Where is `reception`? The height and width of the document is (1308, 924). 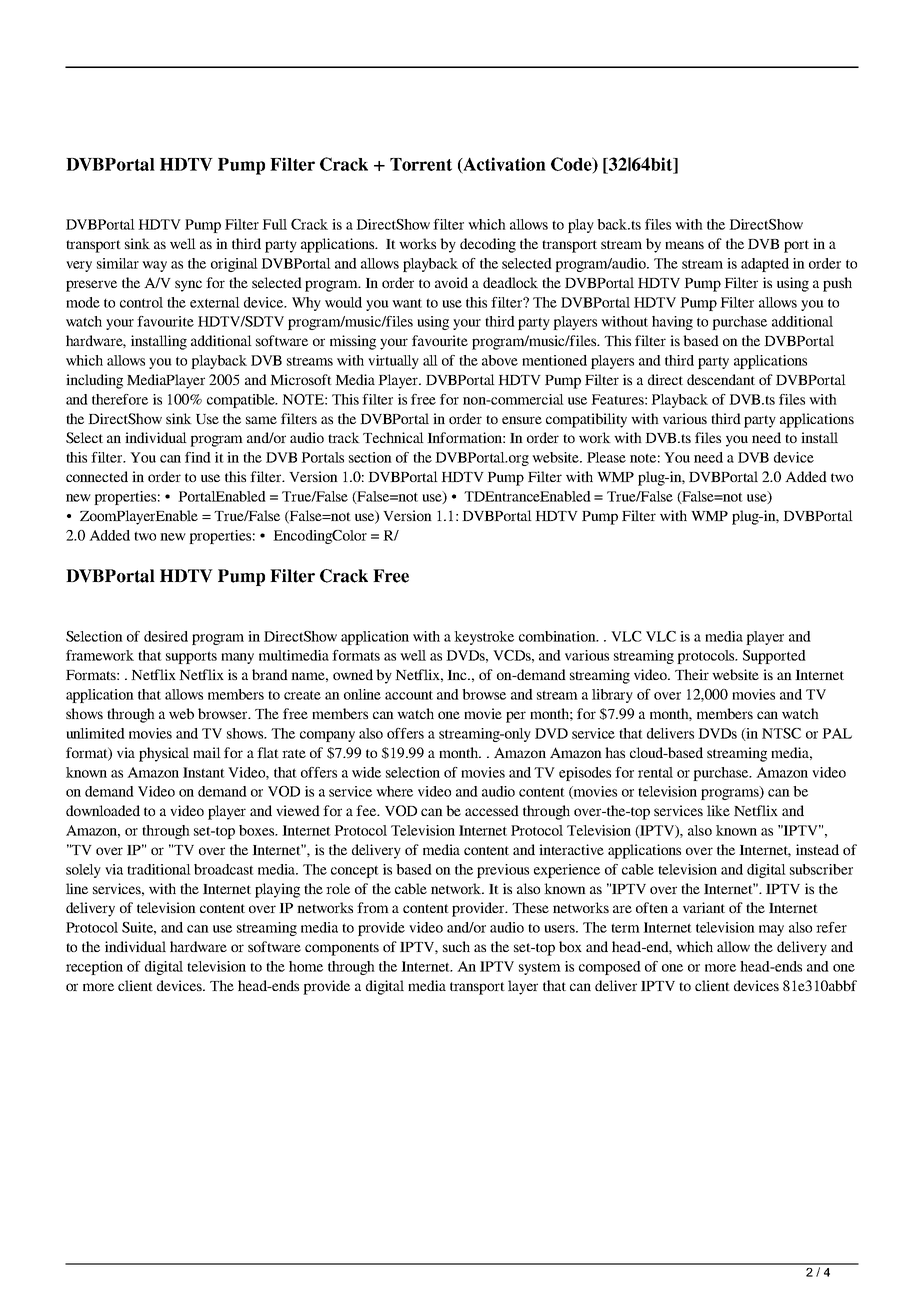 reception is located at coordinates (94, 968).
